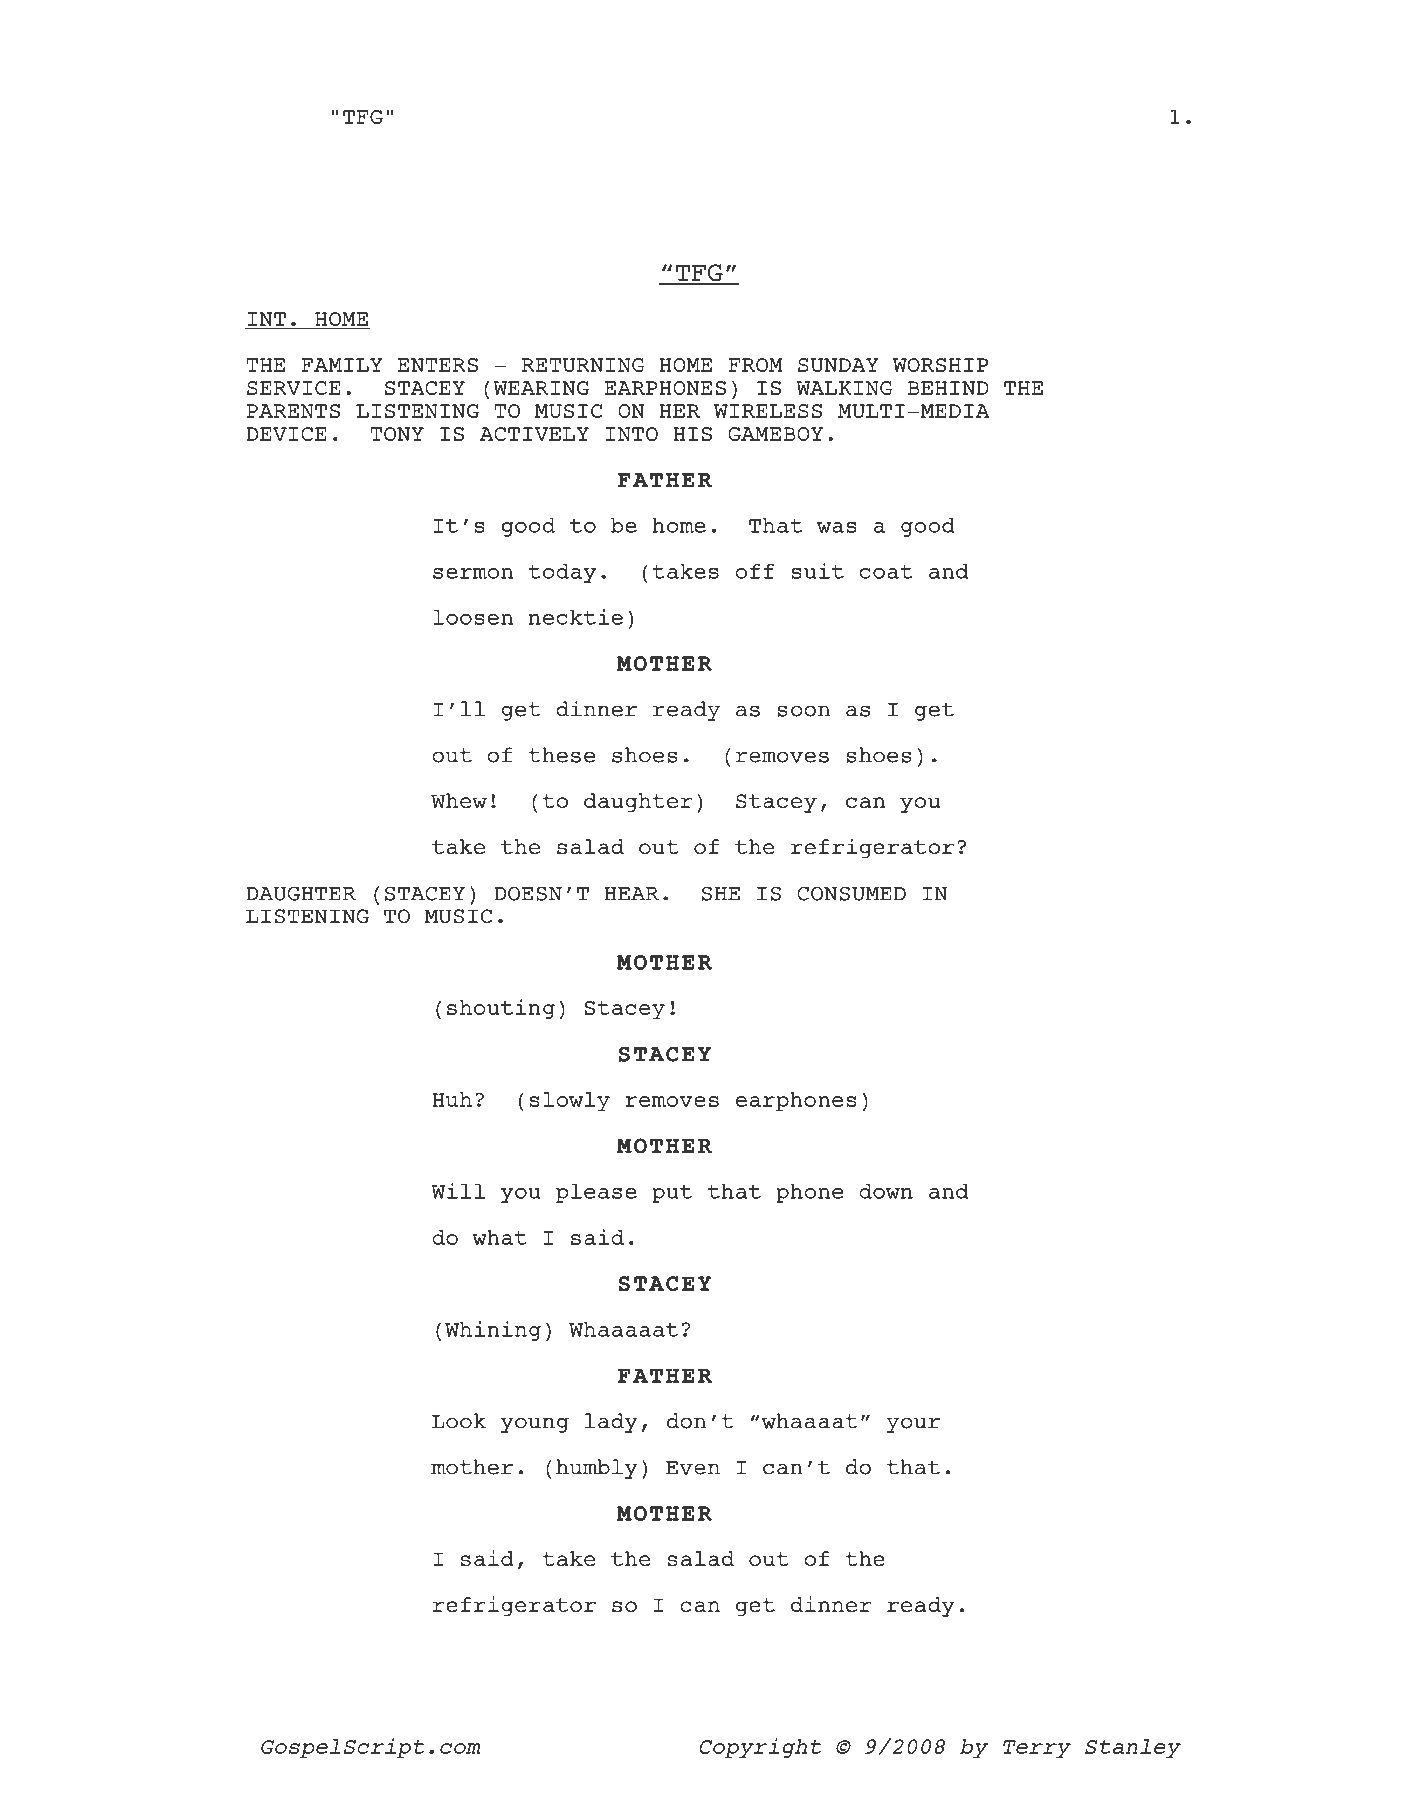 The width and height of the screenshot is (1405, 1819). Describe the element at coordinates (459, 800) in the screenshot. I see `Whew` at that location.
